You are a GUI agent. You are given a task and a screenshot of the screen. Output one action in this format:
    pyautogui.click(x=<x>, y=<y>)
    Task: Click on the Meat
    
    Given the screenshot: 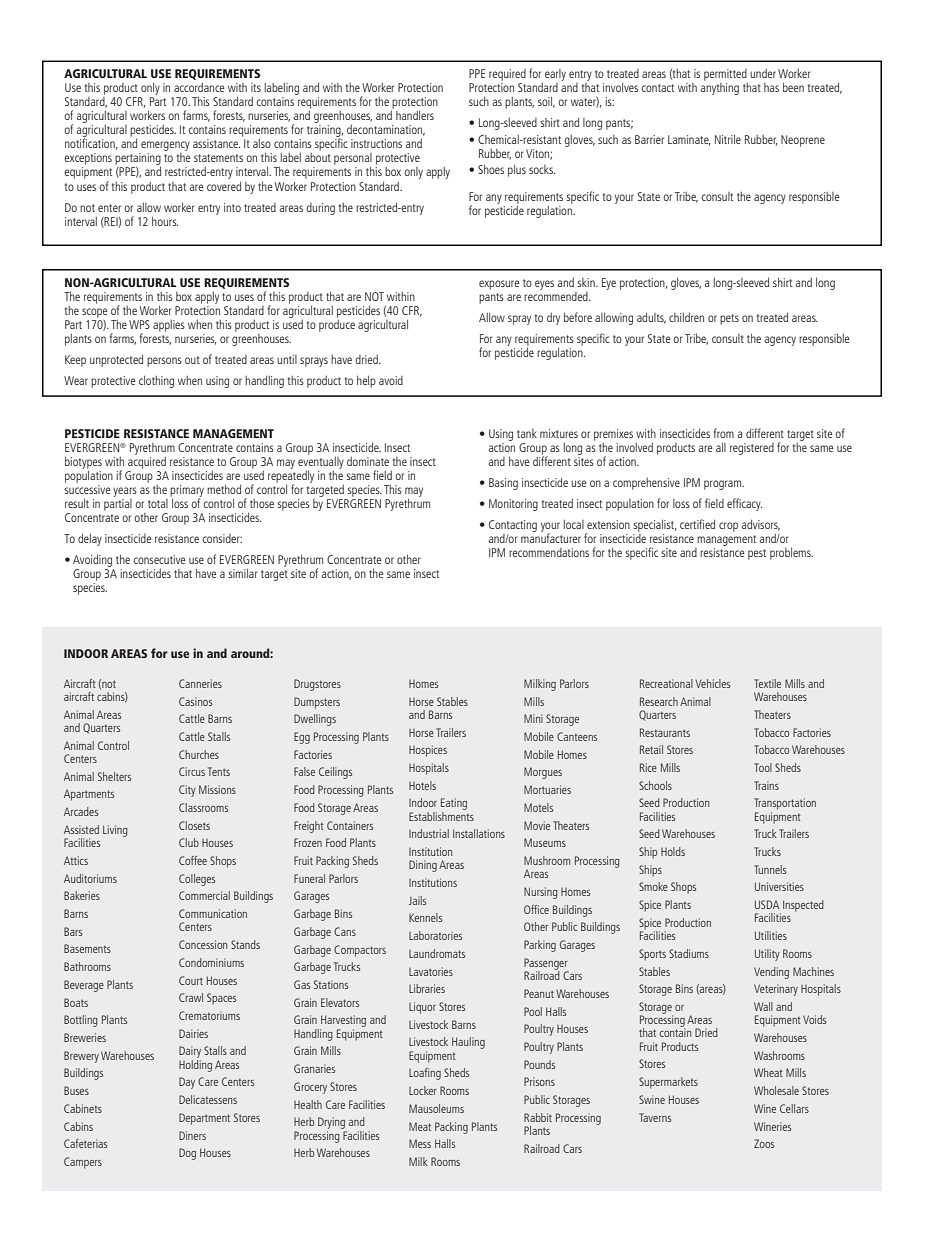 What is the action you would take?
    pyautogui.click(x=420, y=1126)
